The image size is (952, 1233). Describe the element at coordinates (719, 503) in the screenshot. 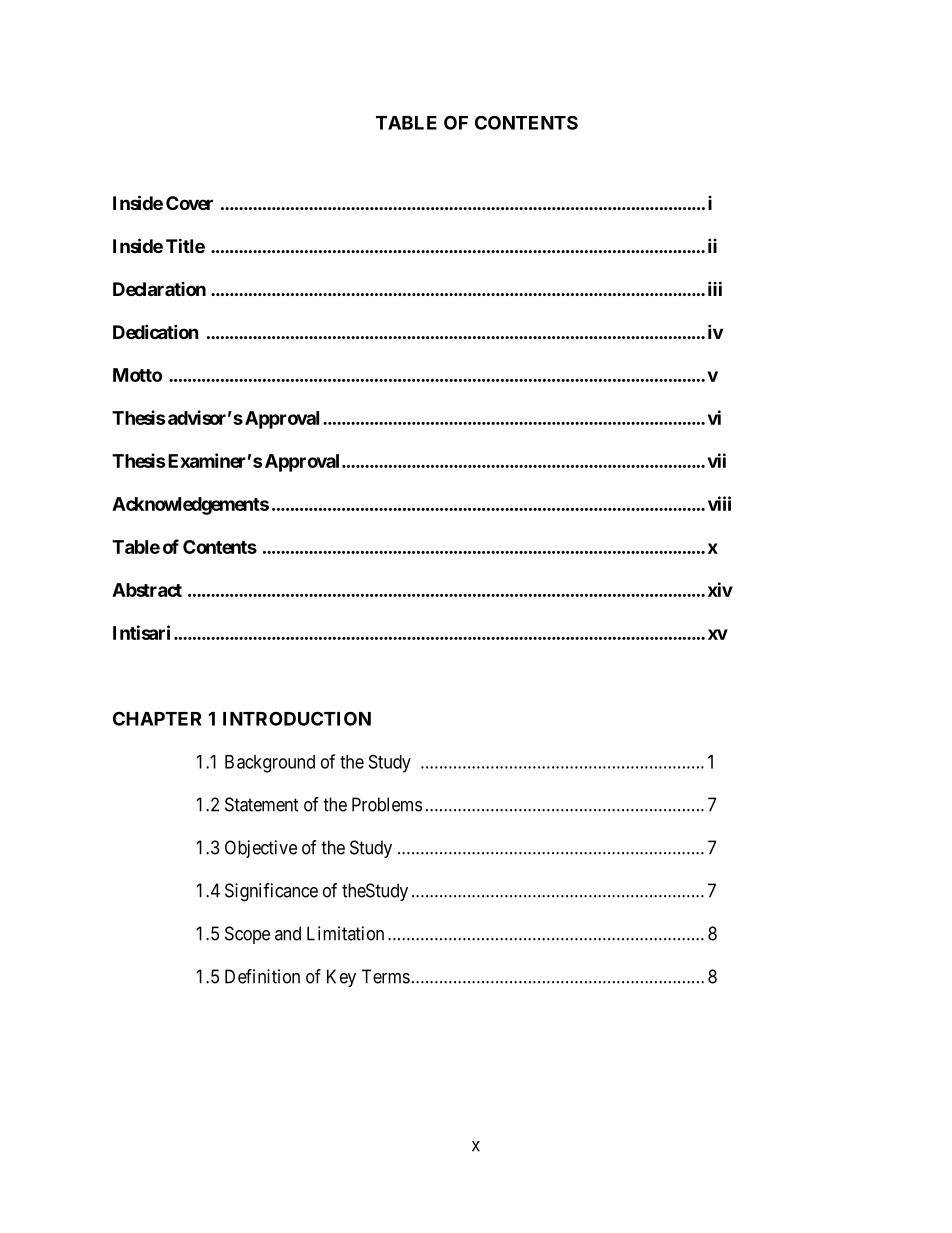

I see `viii` at that location.
